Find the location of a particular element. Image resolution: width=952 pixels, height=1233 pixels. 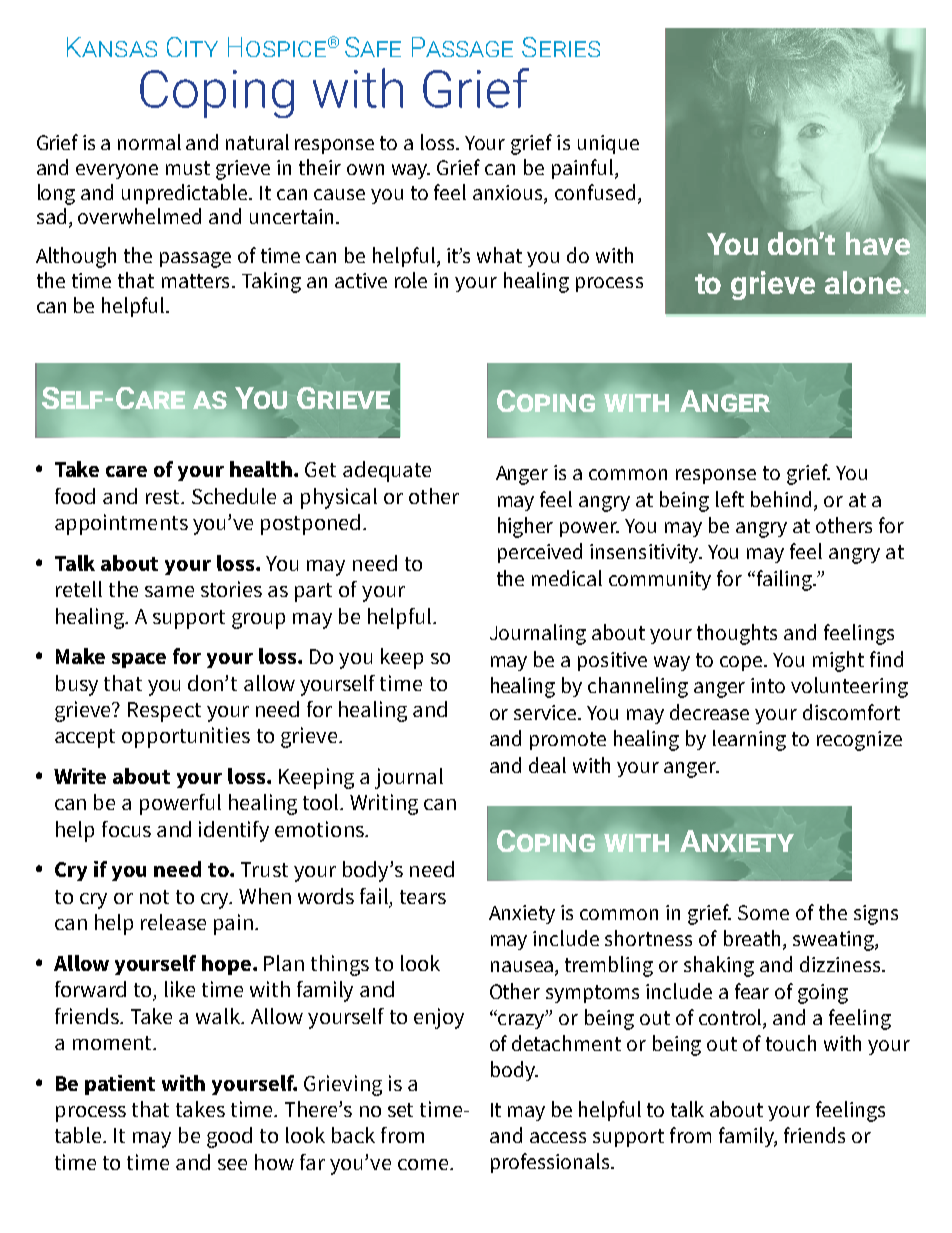

Kansas is located at coordinates (112, 47).
